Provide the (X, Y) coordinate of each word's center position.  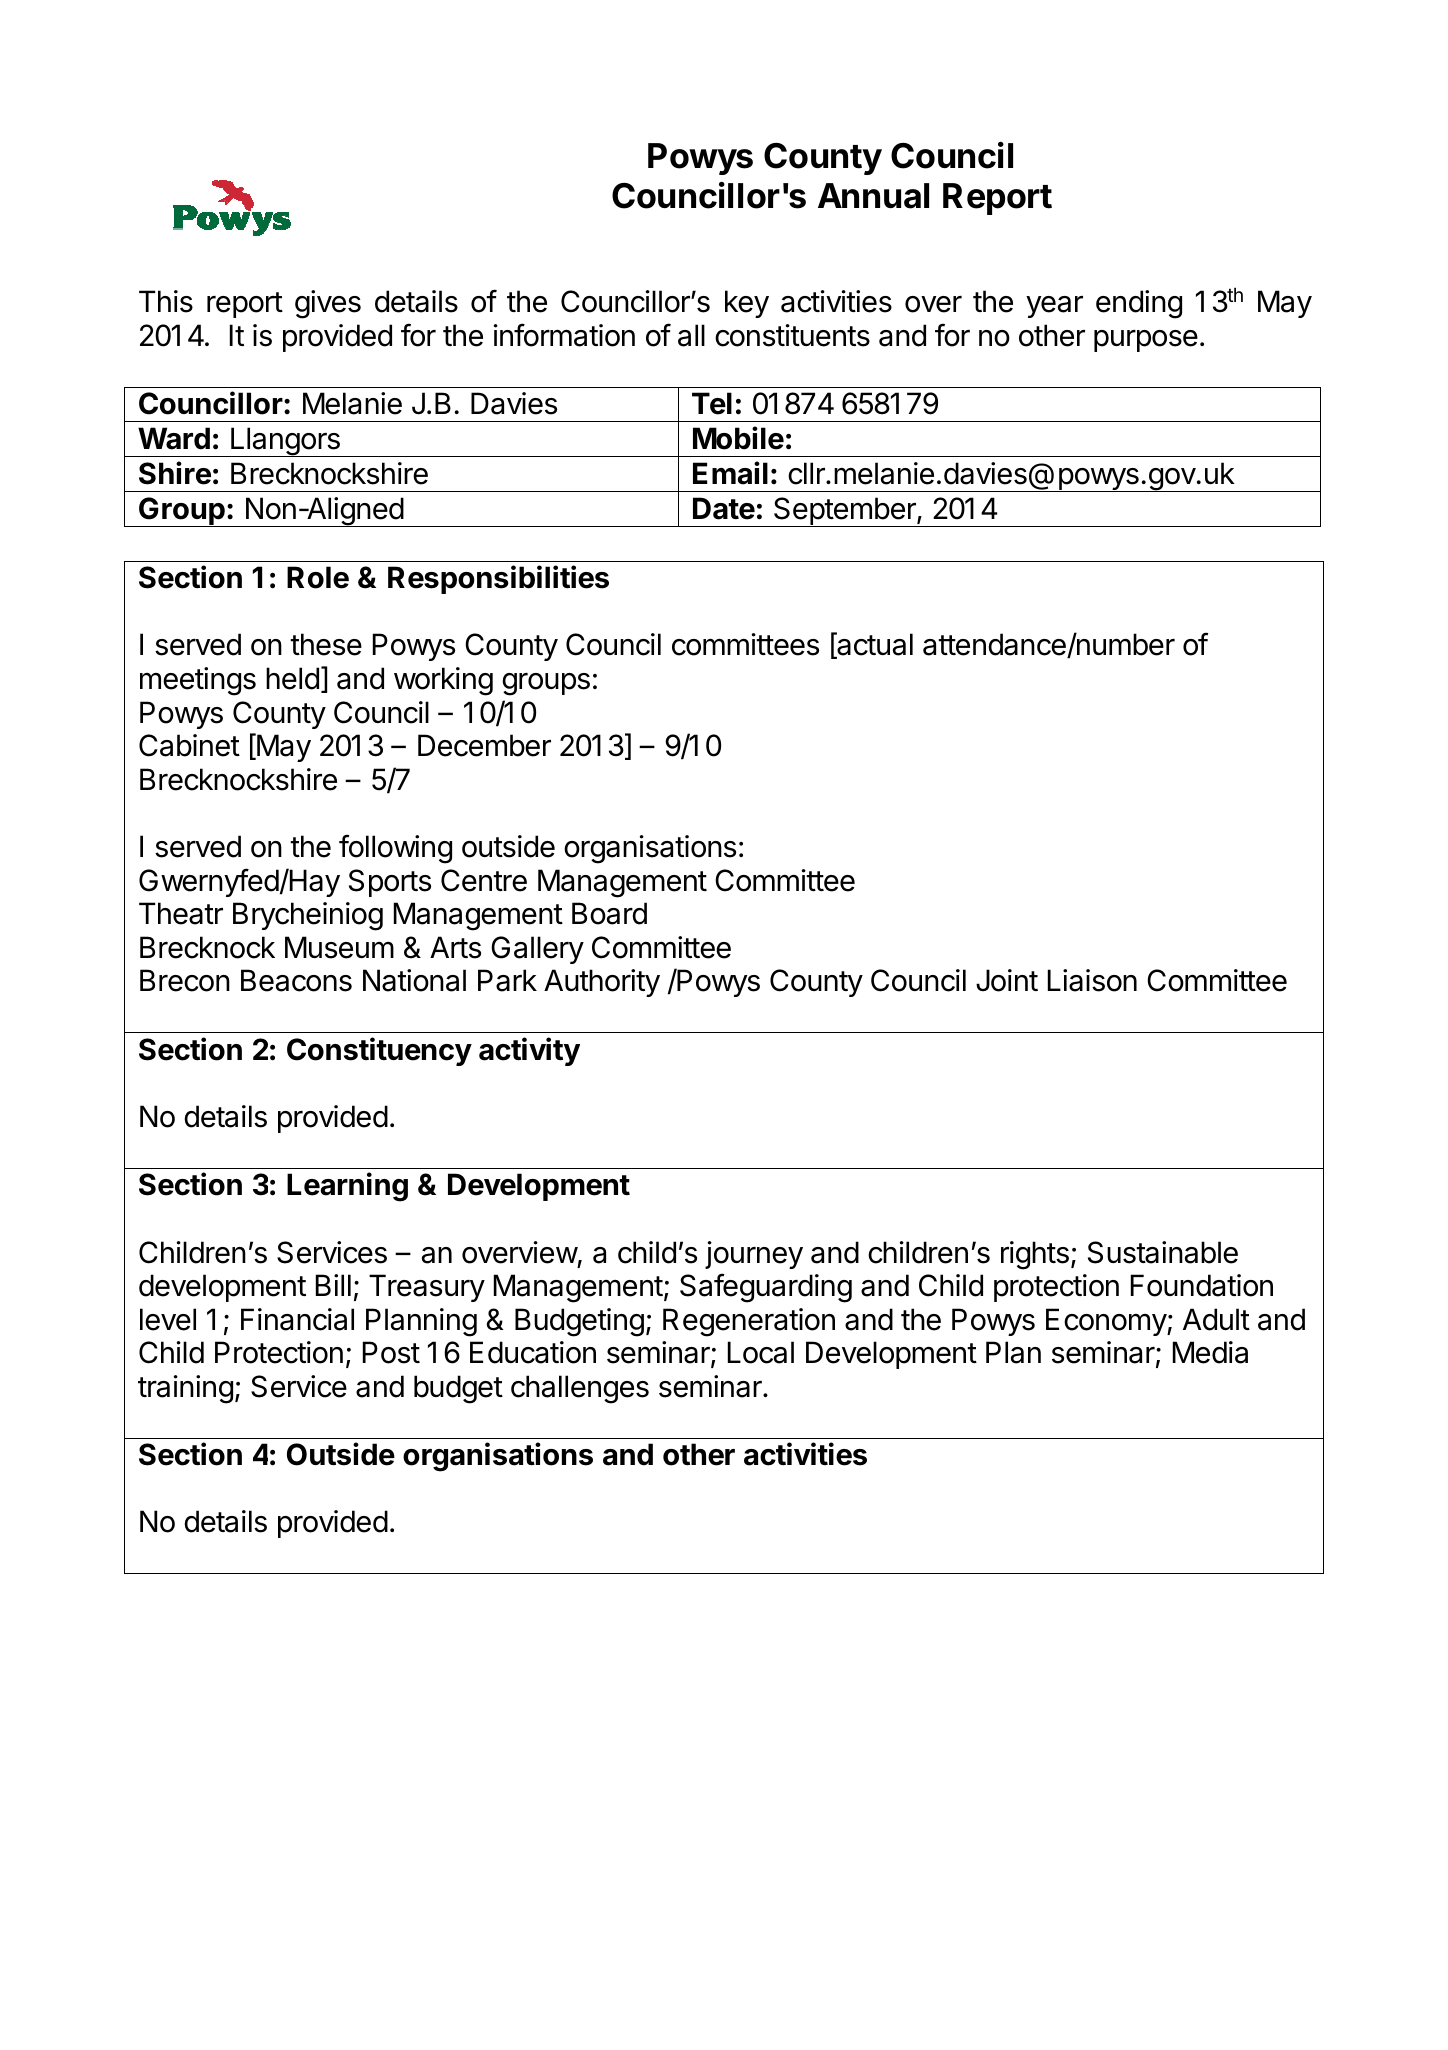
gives (328, 304)
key (747, 304)
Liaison (1092, 980)
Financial (297, 1319)
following (395, 849)
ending (1139, 304)
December (484, 745)
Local (761, 1352)
